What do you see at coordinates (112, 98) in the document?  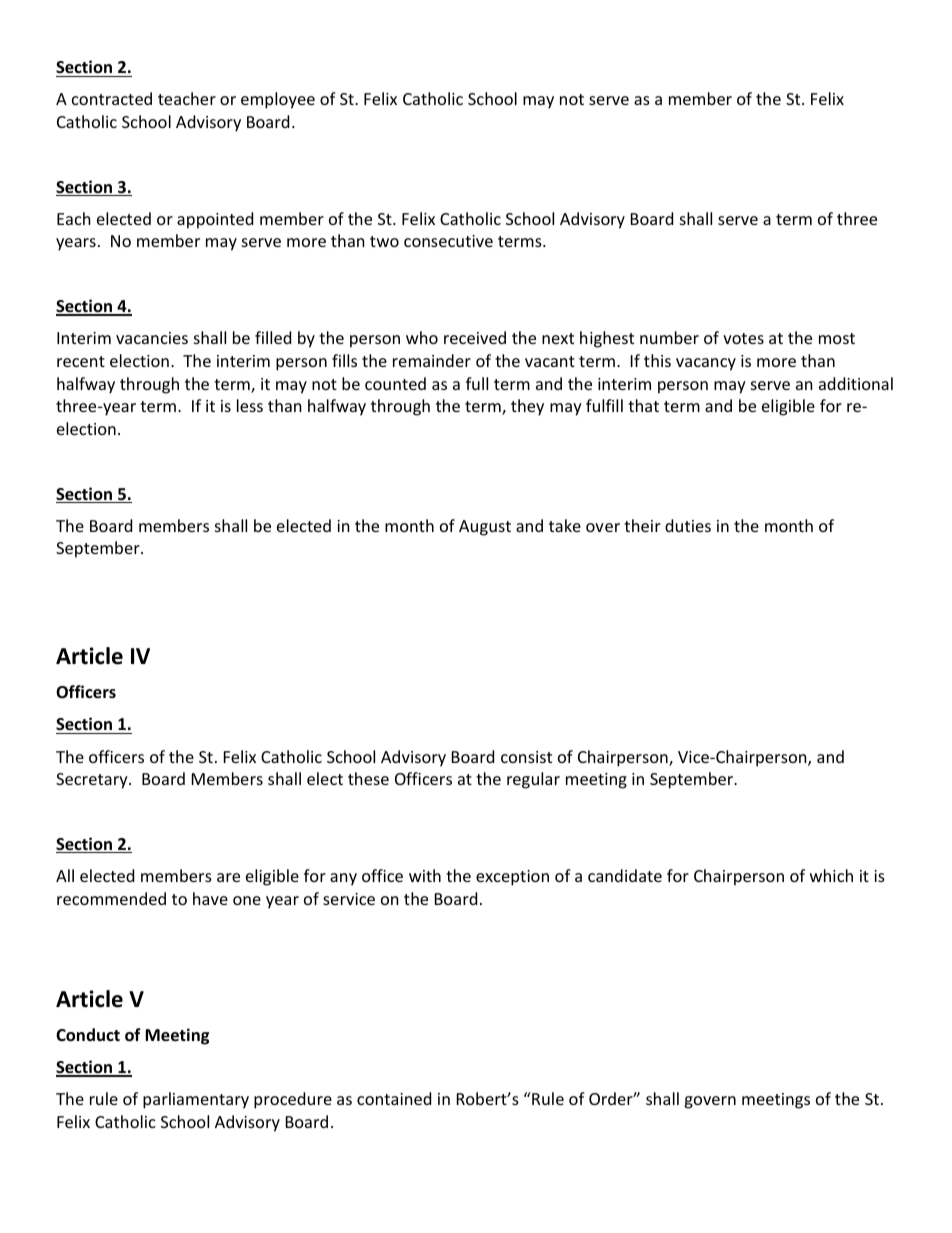 I see `contracted` at bounding box center [112, 98].
